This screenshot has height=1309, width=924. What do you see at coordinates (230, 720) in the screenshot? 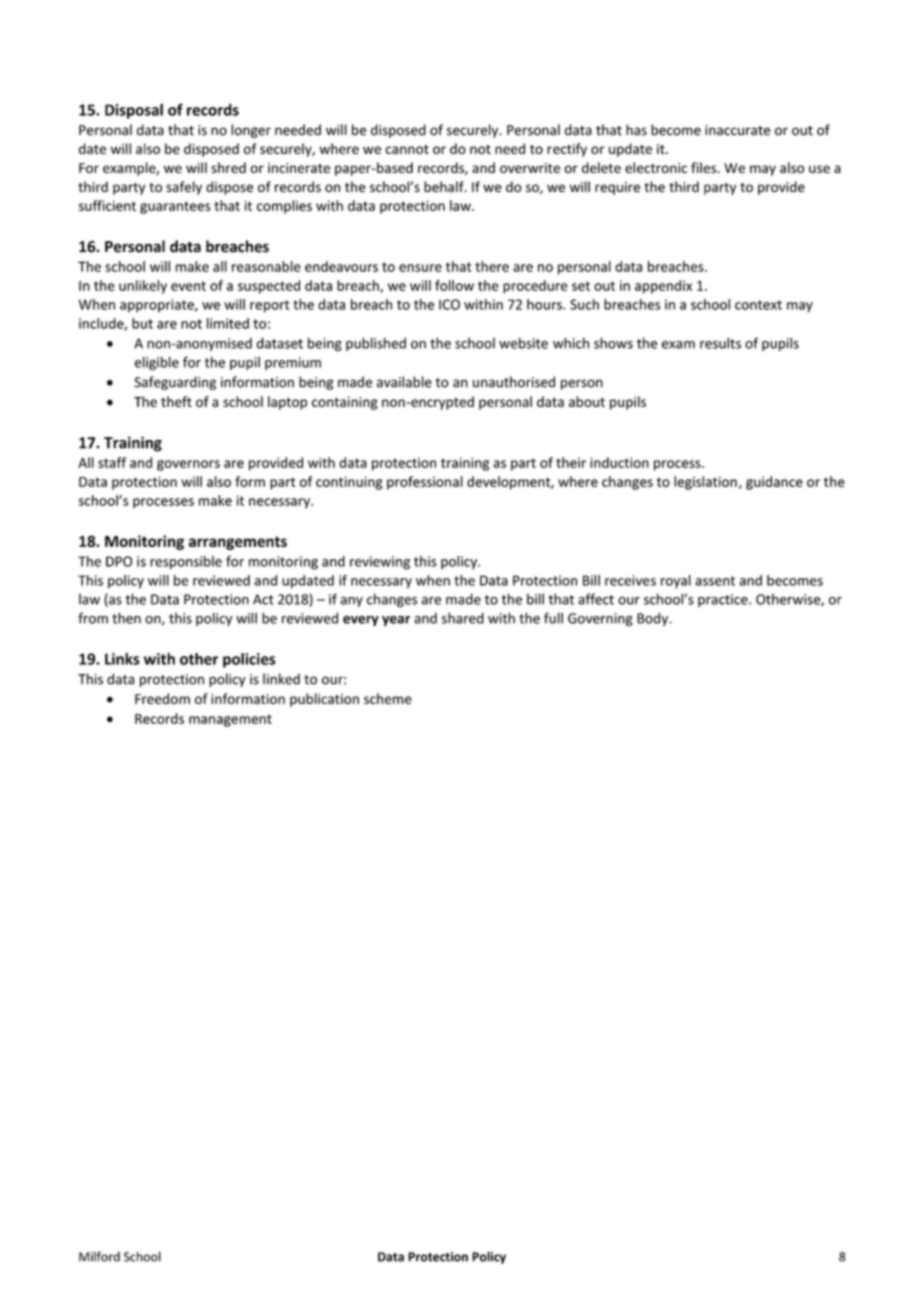
I see `management` at bounding box center [230, 720].
